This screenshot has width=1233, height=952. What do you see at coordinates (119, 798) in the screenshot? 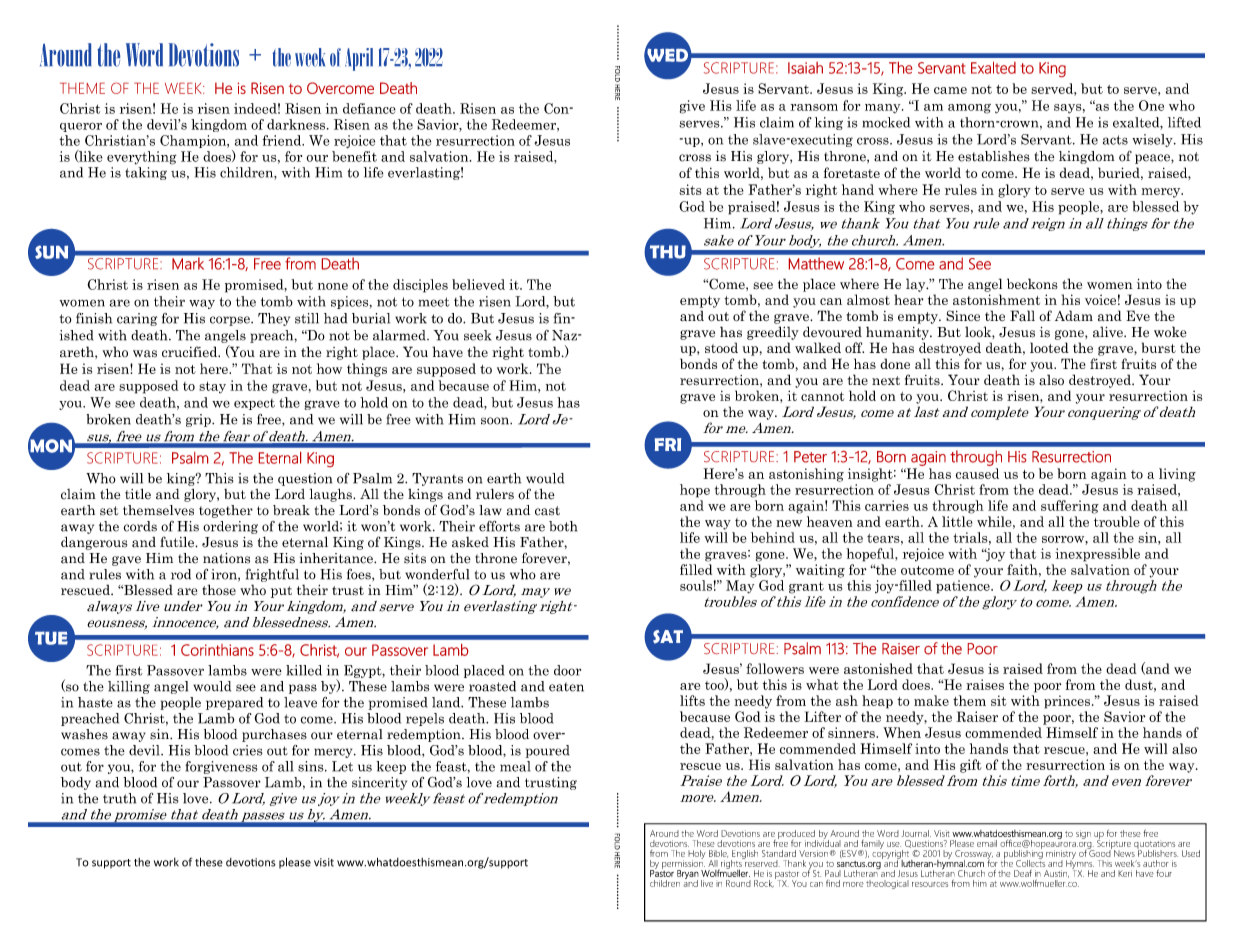
I see `truth` at bounding box center [119, 798].
